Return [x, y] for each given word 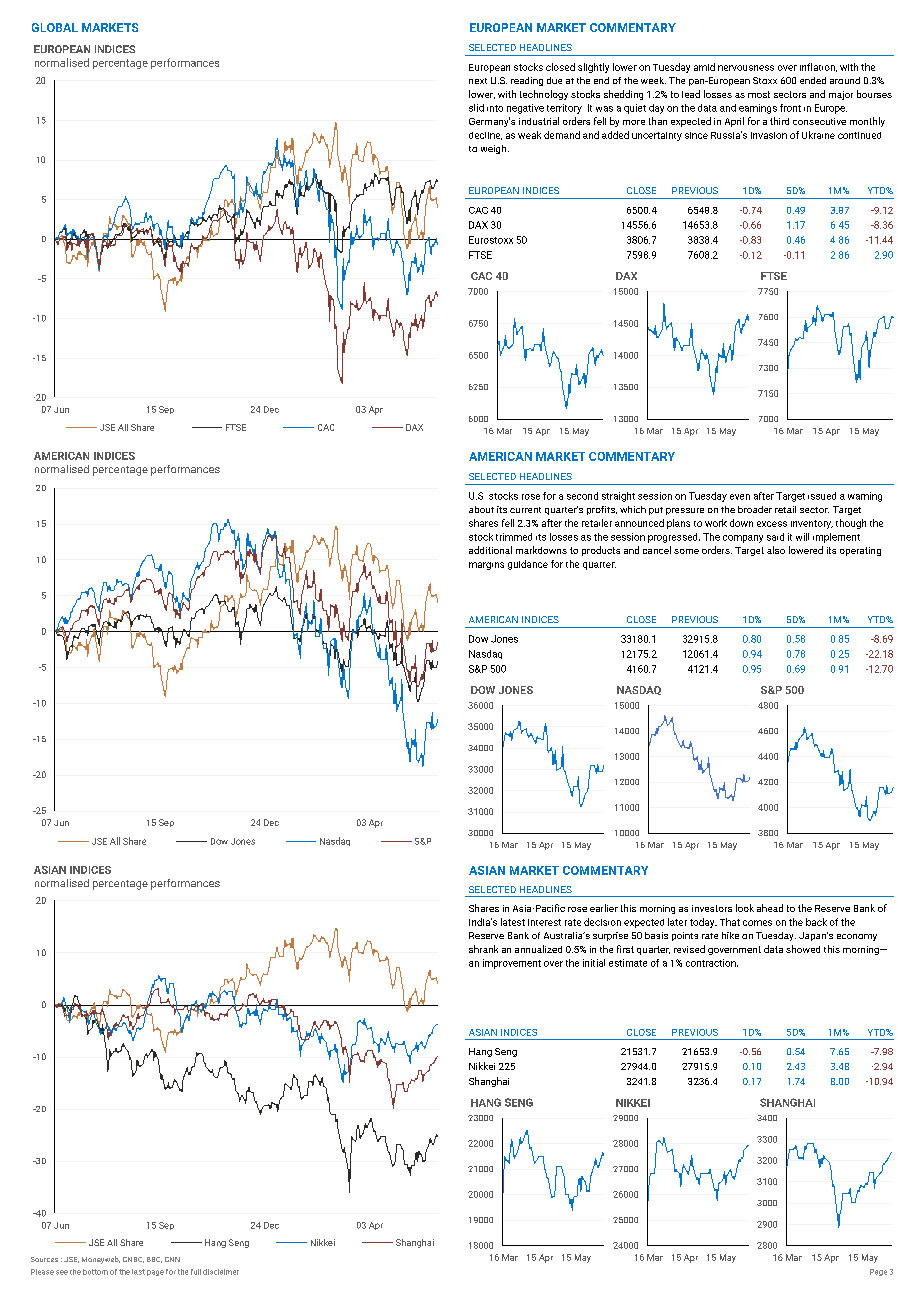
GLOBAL [55, 27]
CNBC [133, 1260]
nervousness [746, 68]
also [776, 550]
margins [486, 566]
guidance [528, 565]
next [478, 81]
